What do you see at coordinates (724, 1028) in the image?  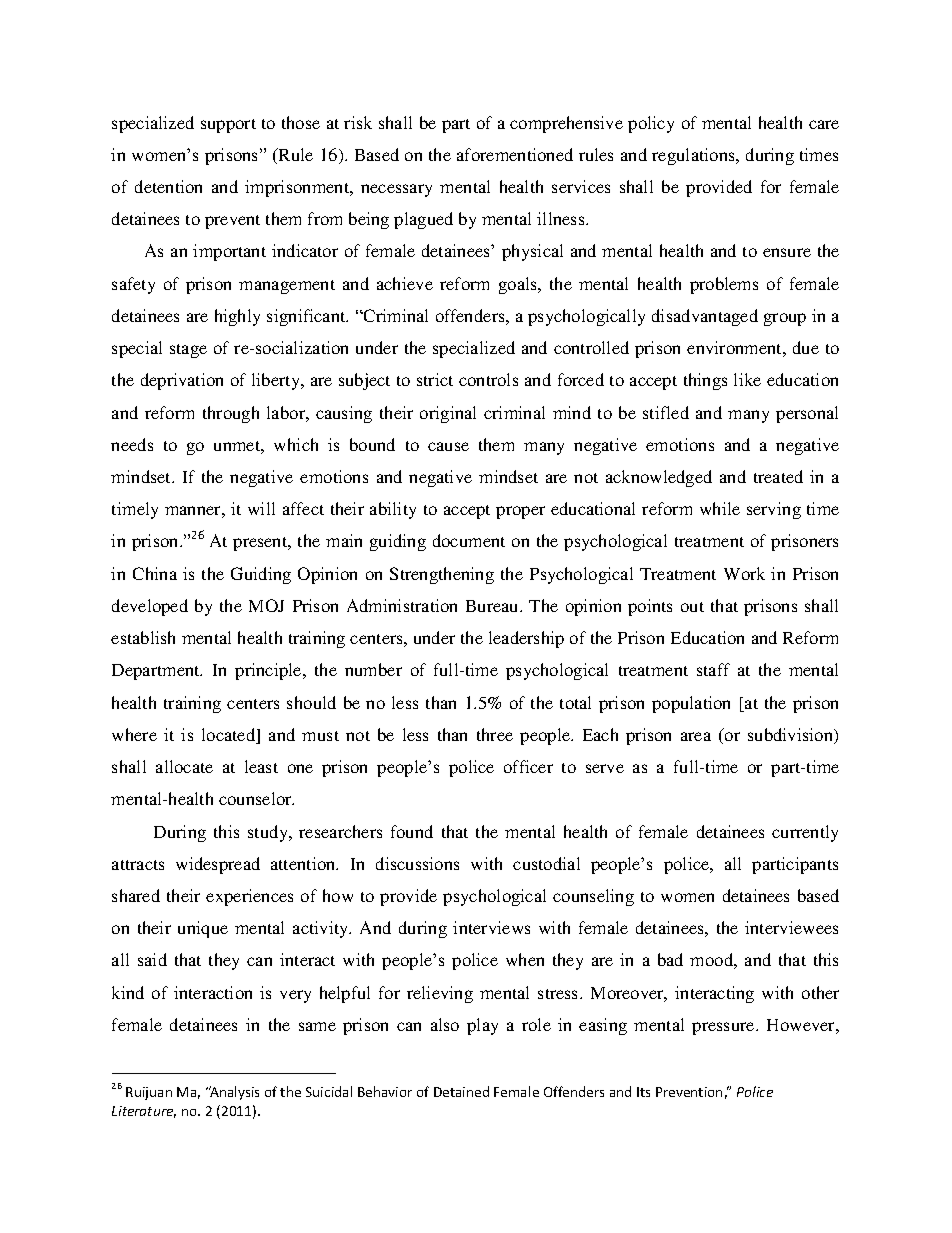 I see `pressure` at bounding box center [724, 1028].
